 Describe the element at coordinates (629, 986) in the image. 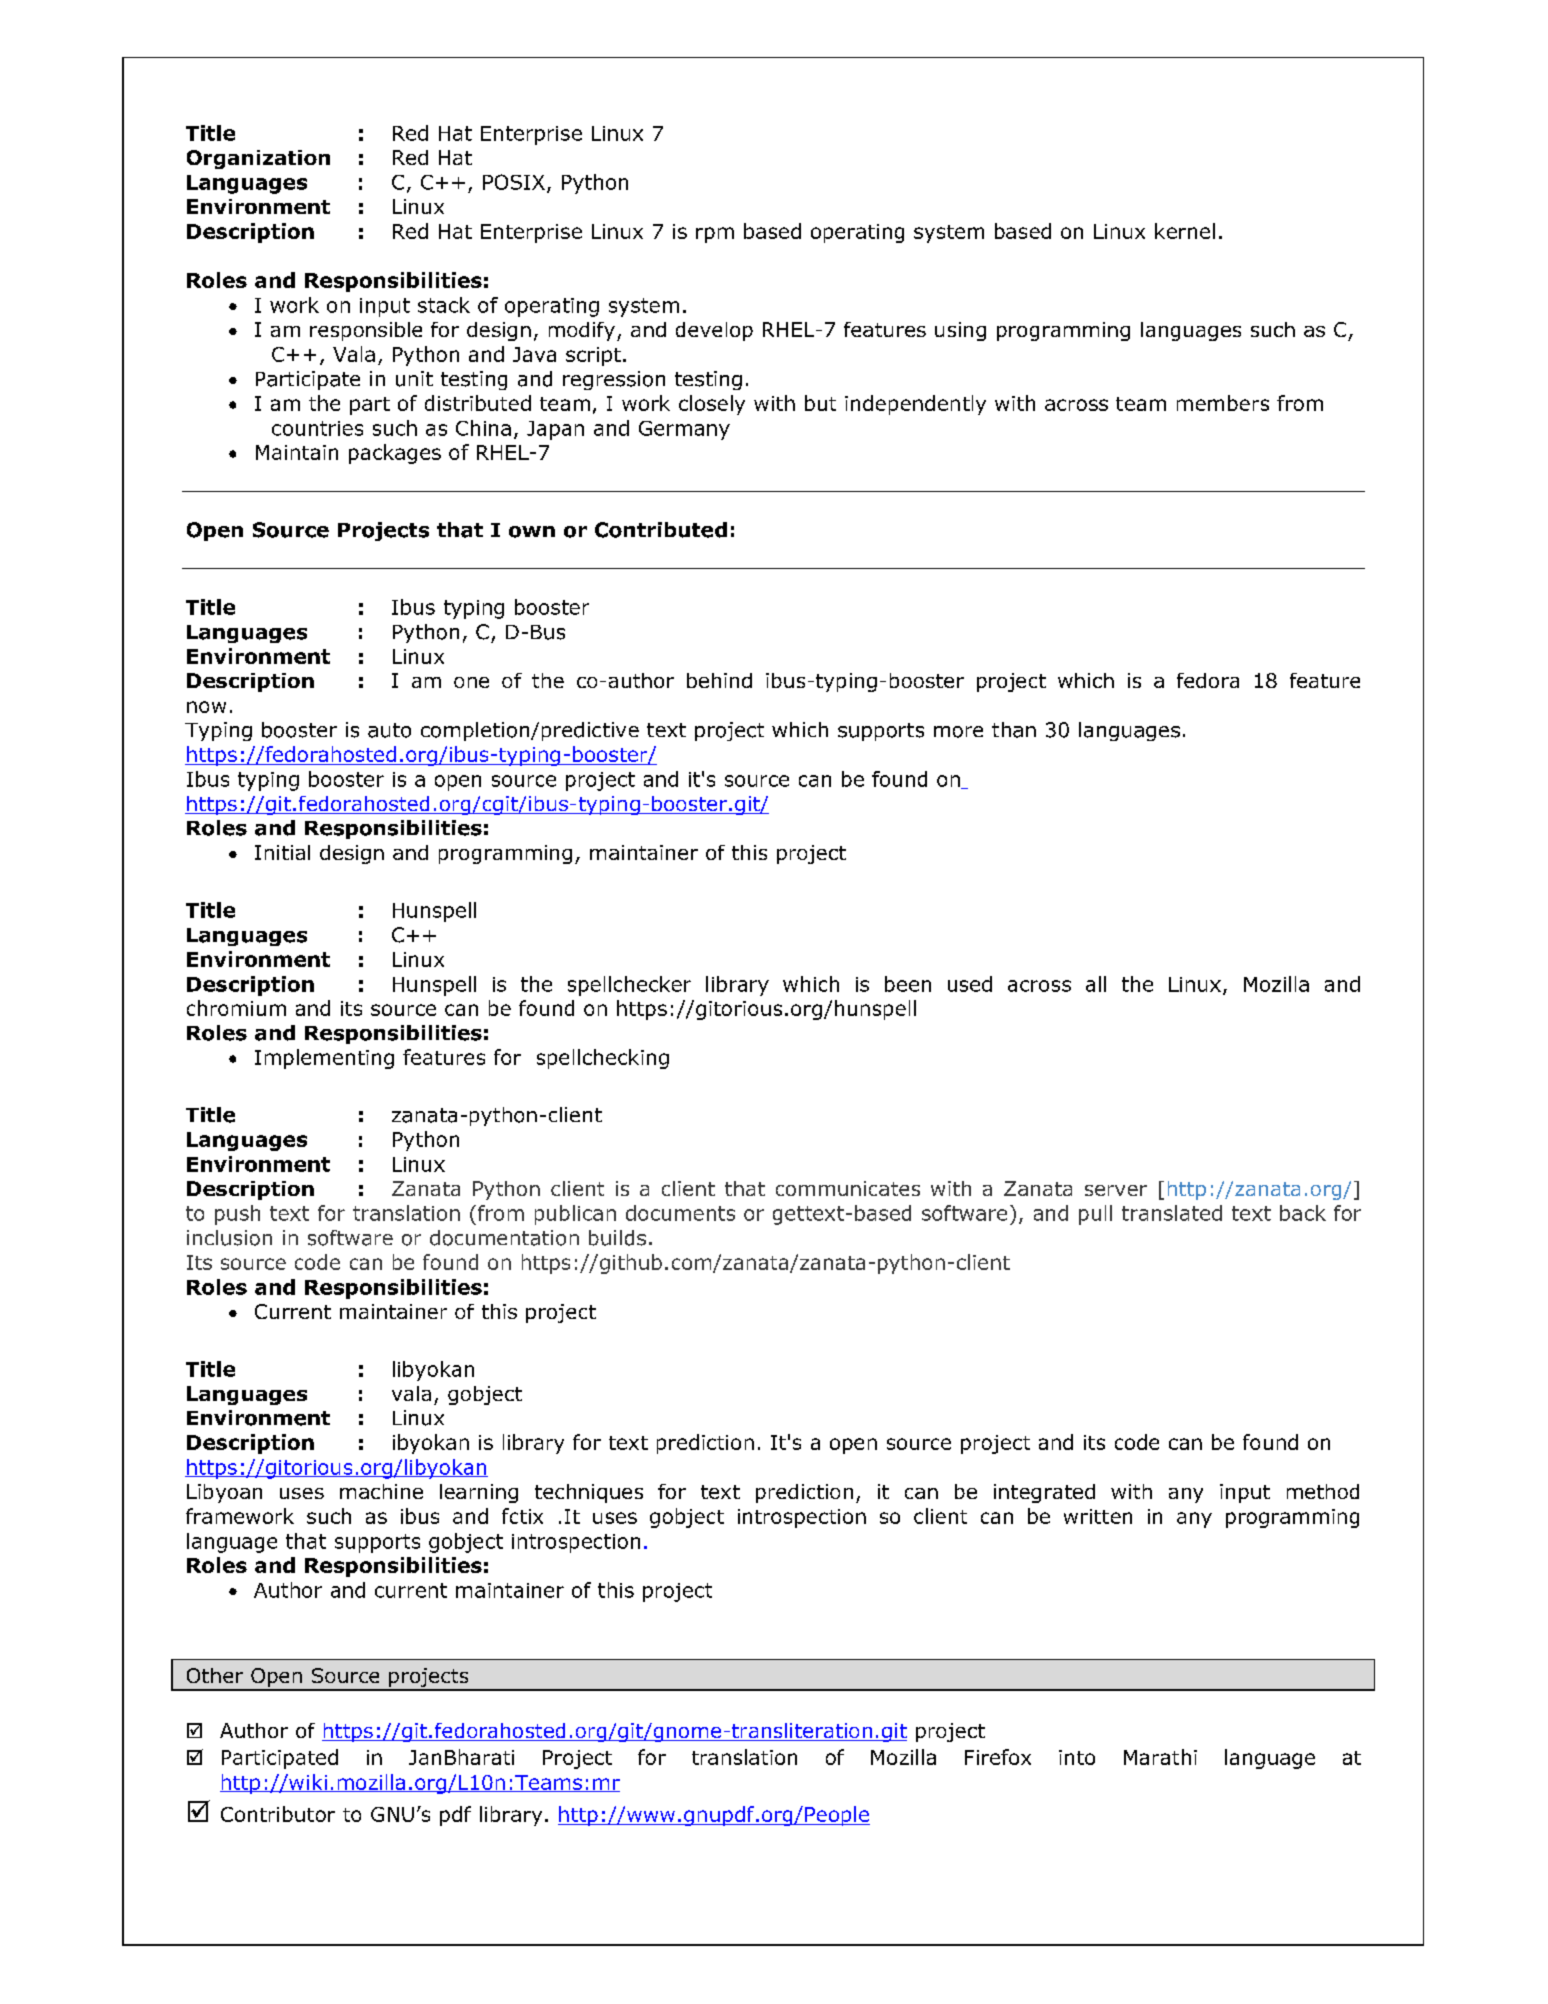

I see `spellchecker` at that location.
